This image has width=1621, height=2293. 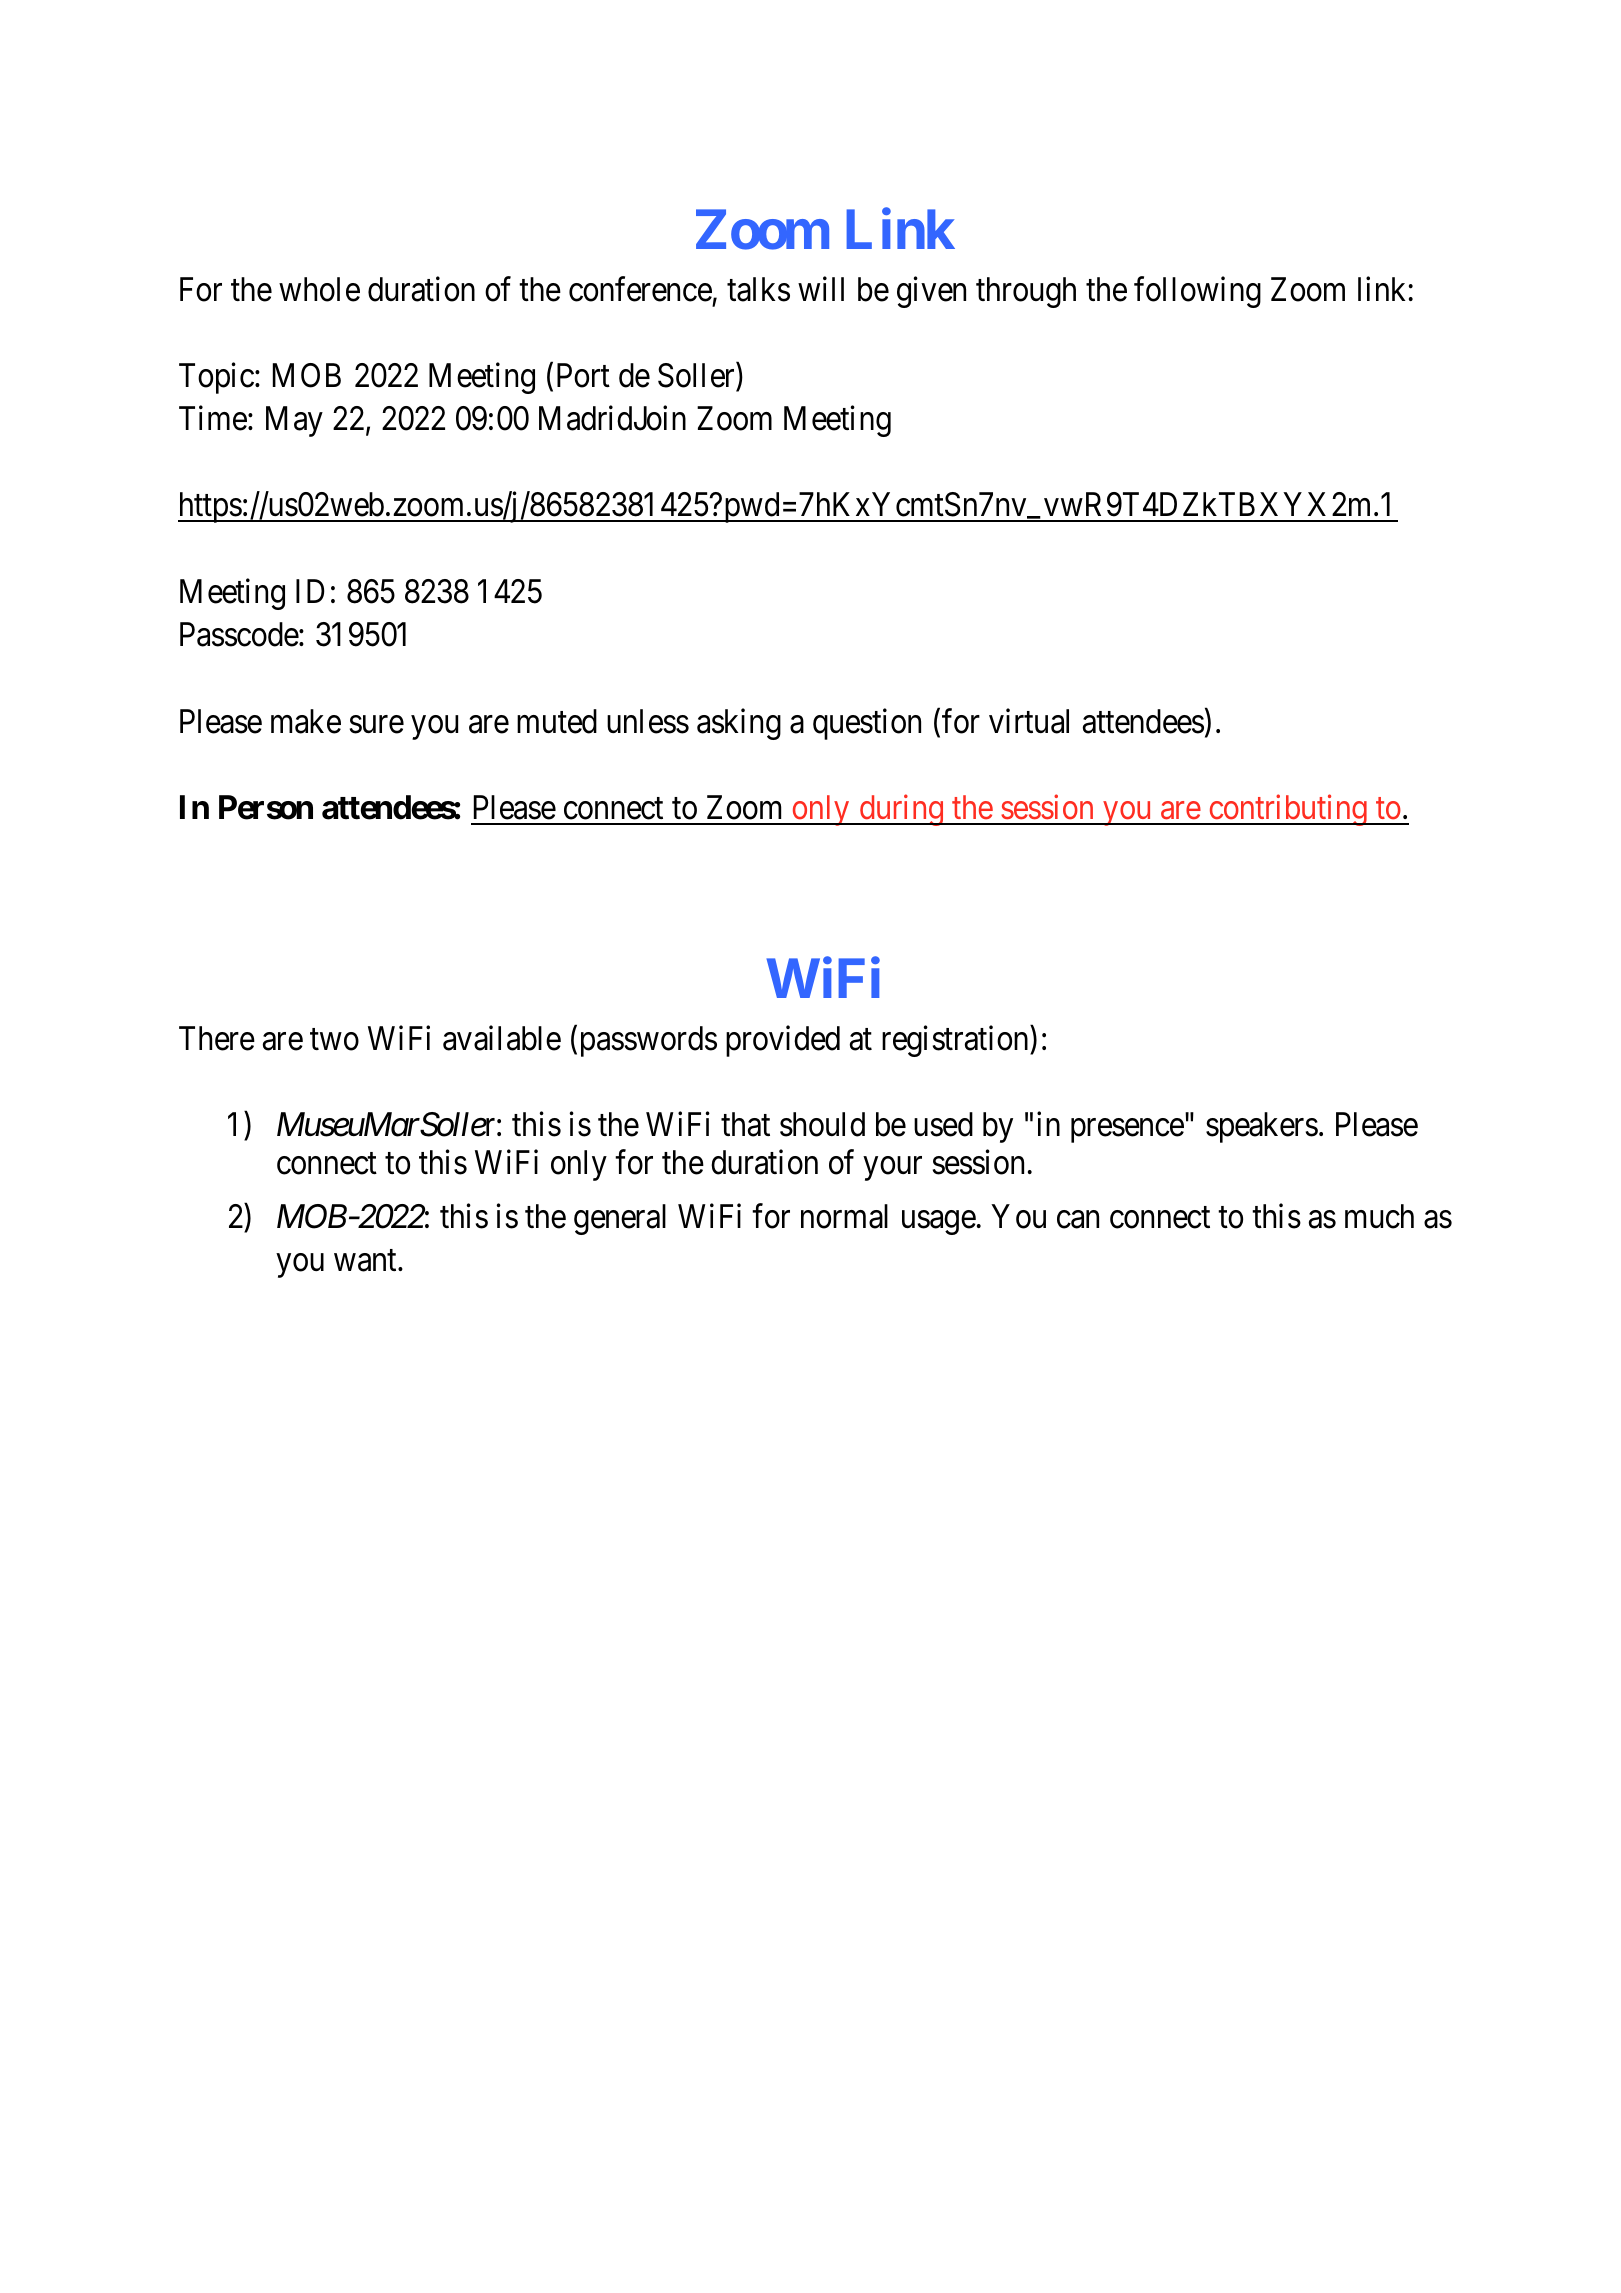 What do you see at coordinates (783, 1041) in the image?
I see `provided` at bounding box center [783, 1041].
